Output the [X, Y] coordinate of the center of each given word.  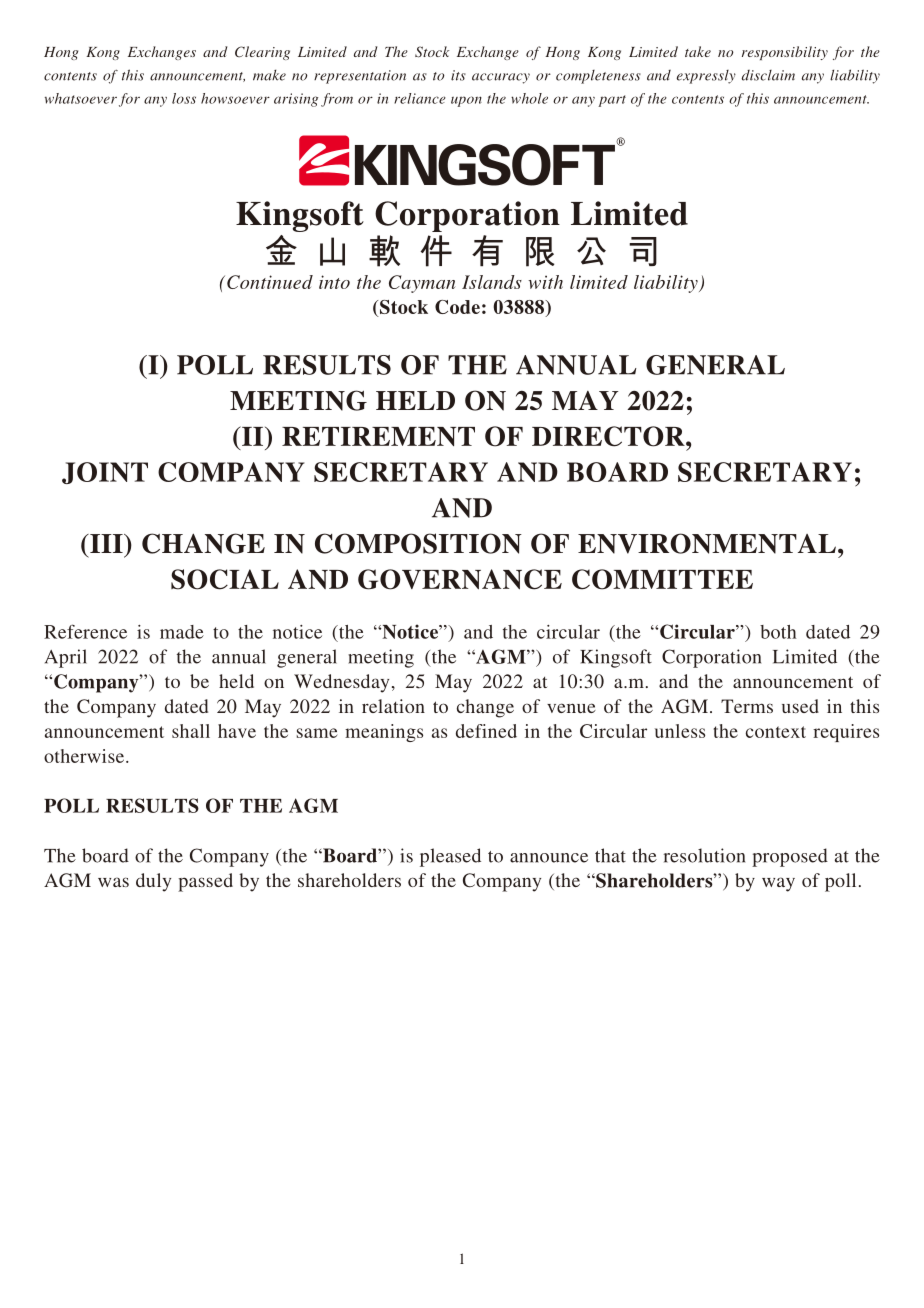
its [458, 75]
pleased [450, 857]
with [545, 282]
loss [184, 98]
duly [153, 882]
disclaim [768, 75]
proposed [790, 857]
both [778, 632]
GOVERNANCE [460, 579]
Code [457, 307]
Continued [270, 282]
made [182, 632]
